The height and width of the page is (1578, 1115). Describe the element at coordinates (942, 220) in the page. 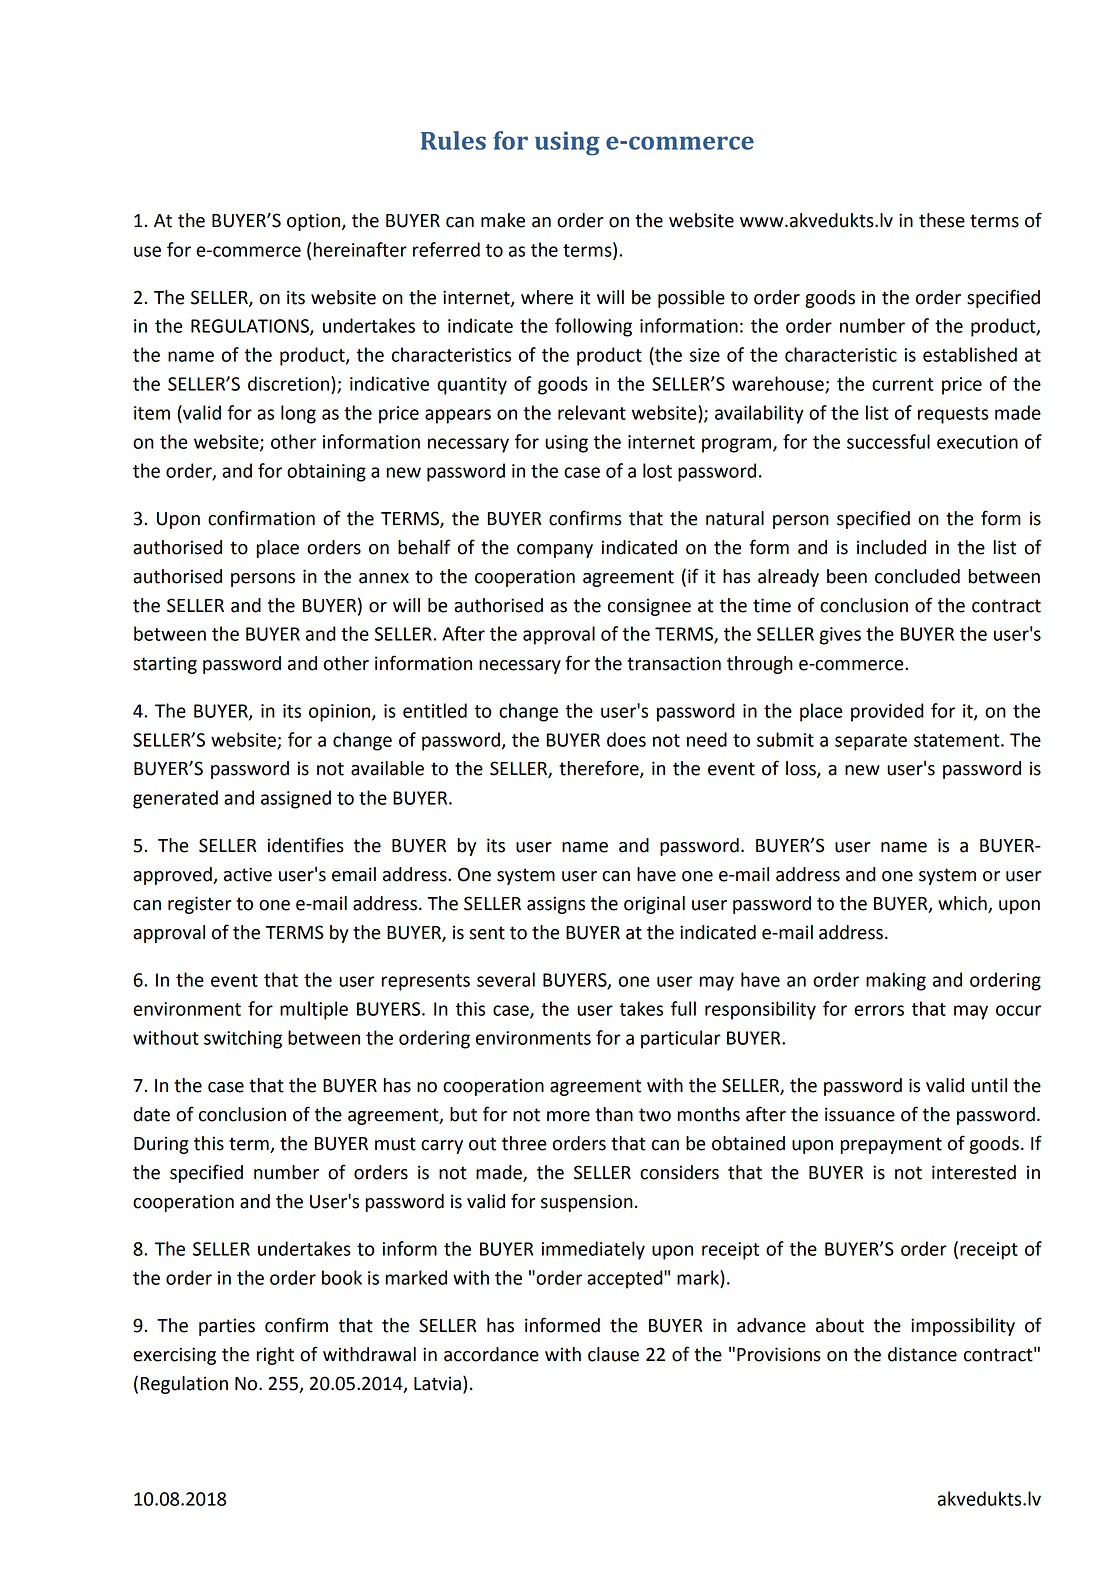

I see `these` at that location.
